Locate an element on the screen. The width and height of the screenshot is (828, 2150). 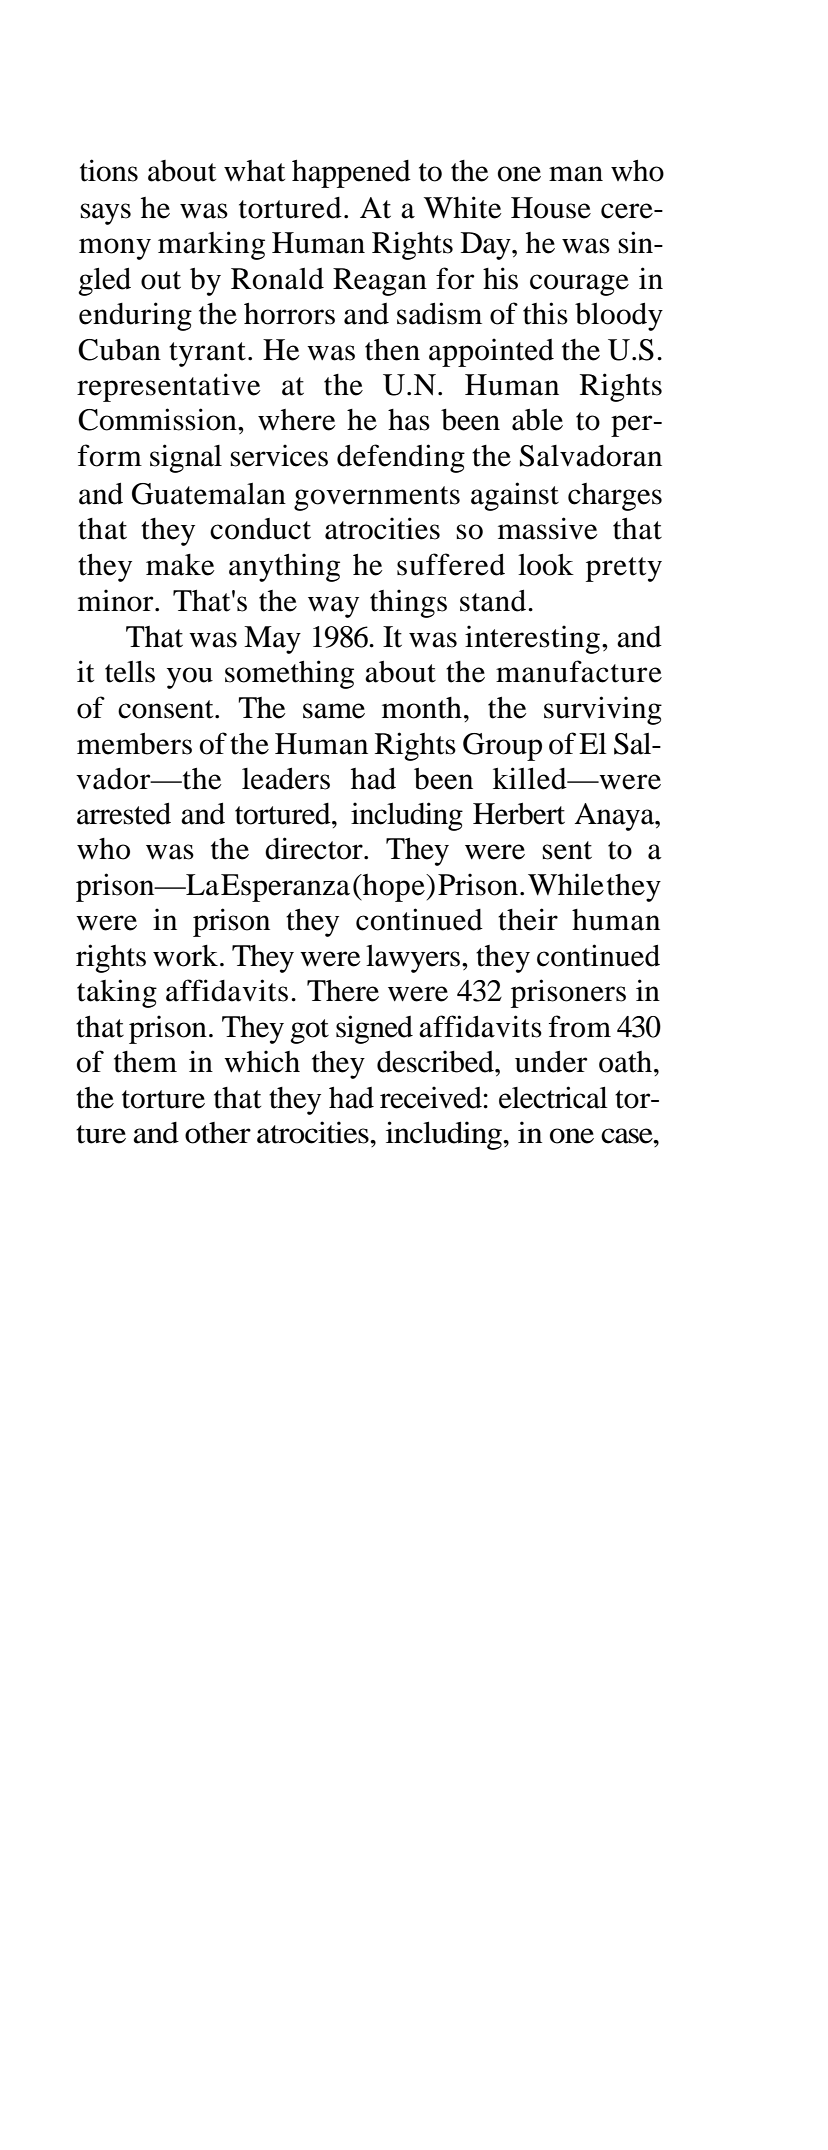
you is located at coordinates (190, 678).
